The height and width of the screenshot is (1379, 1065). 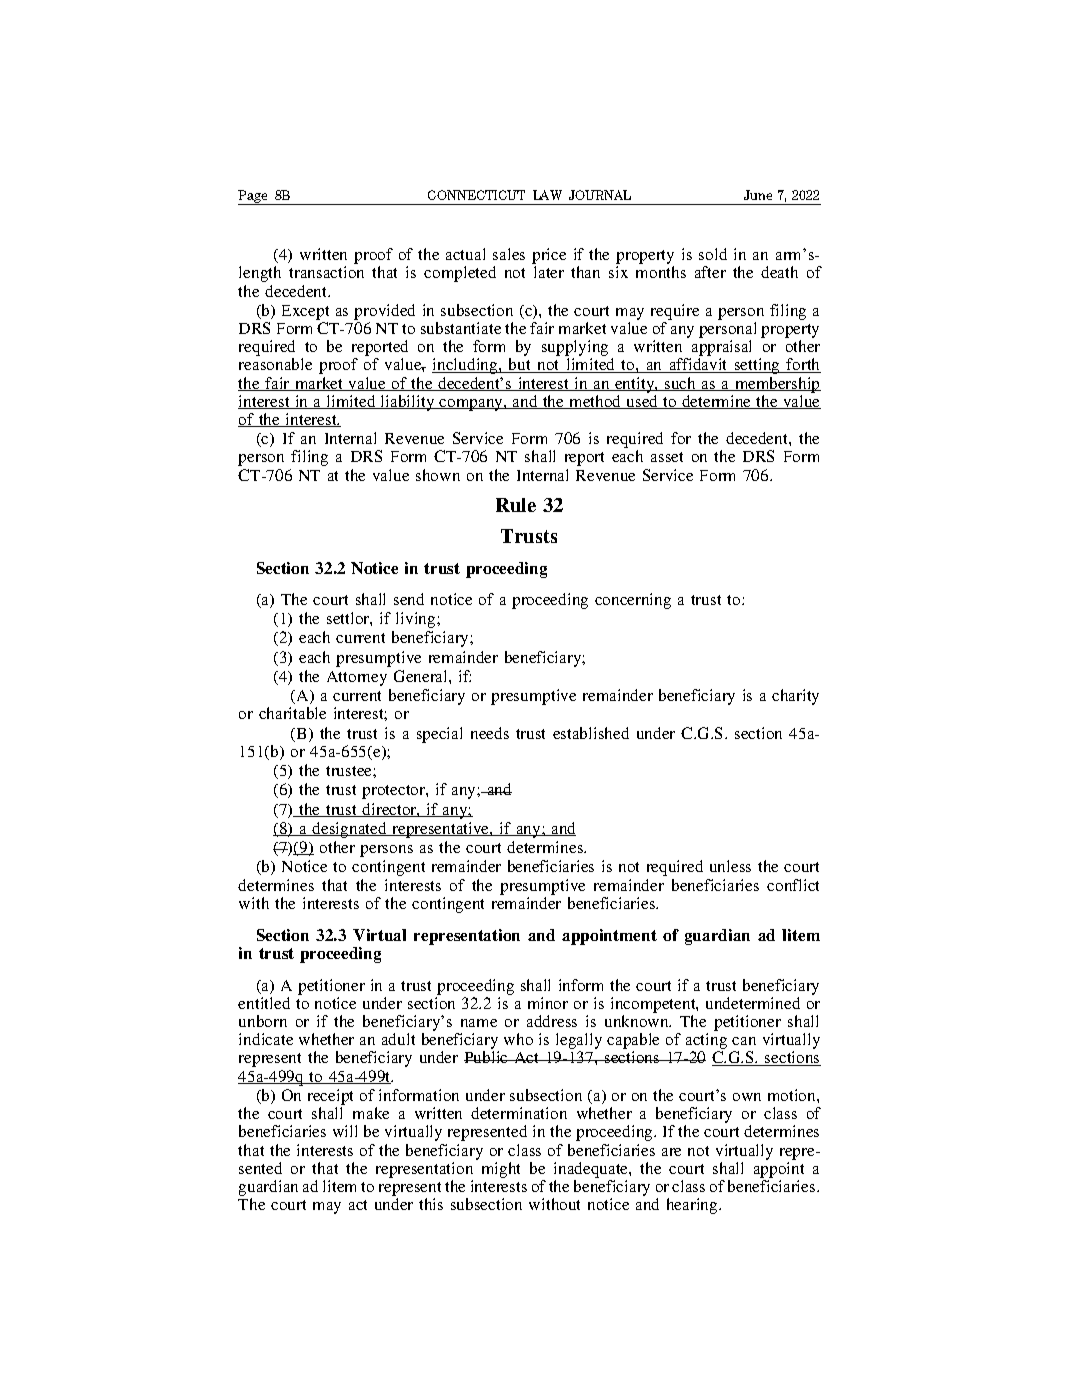 What do you see at coordinates (795, 697) in the screenshot?
I see `charity` at bounding box center [795, 697].
